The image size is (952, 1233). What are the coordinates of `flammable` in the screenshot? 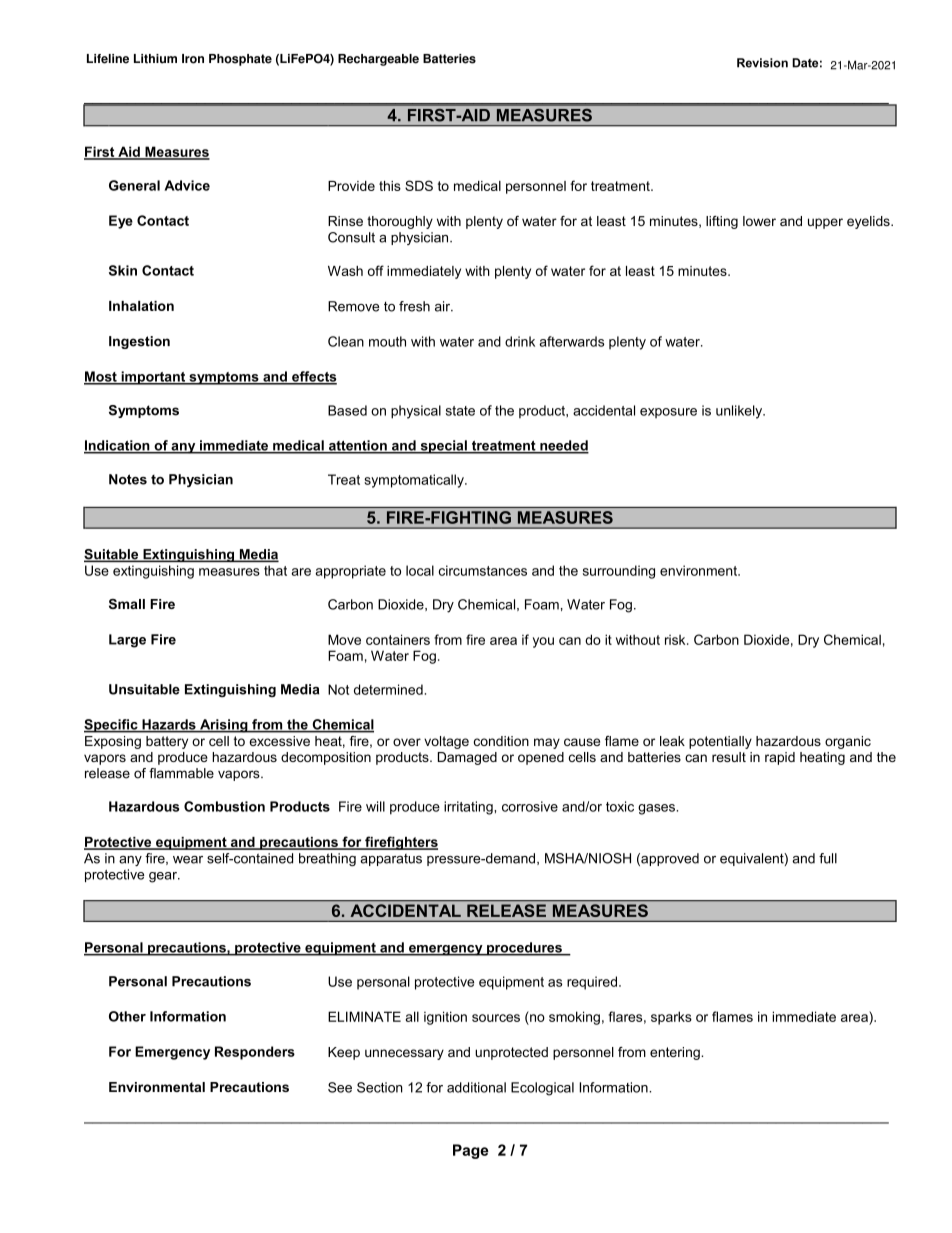 It's located at (181, 773).
